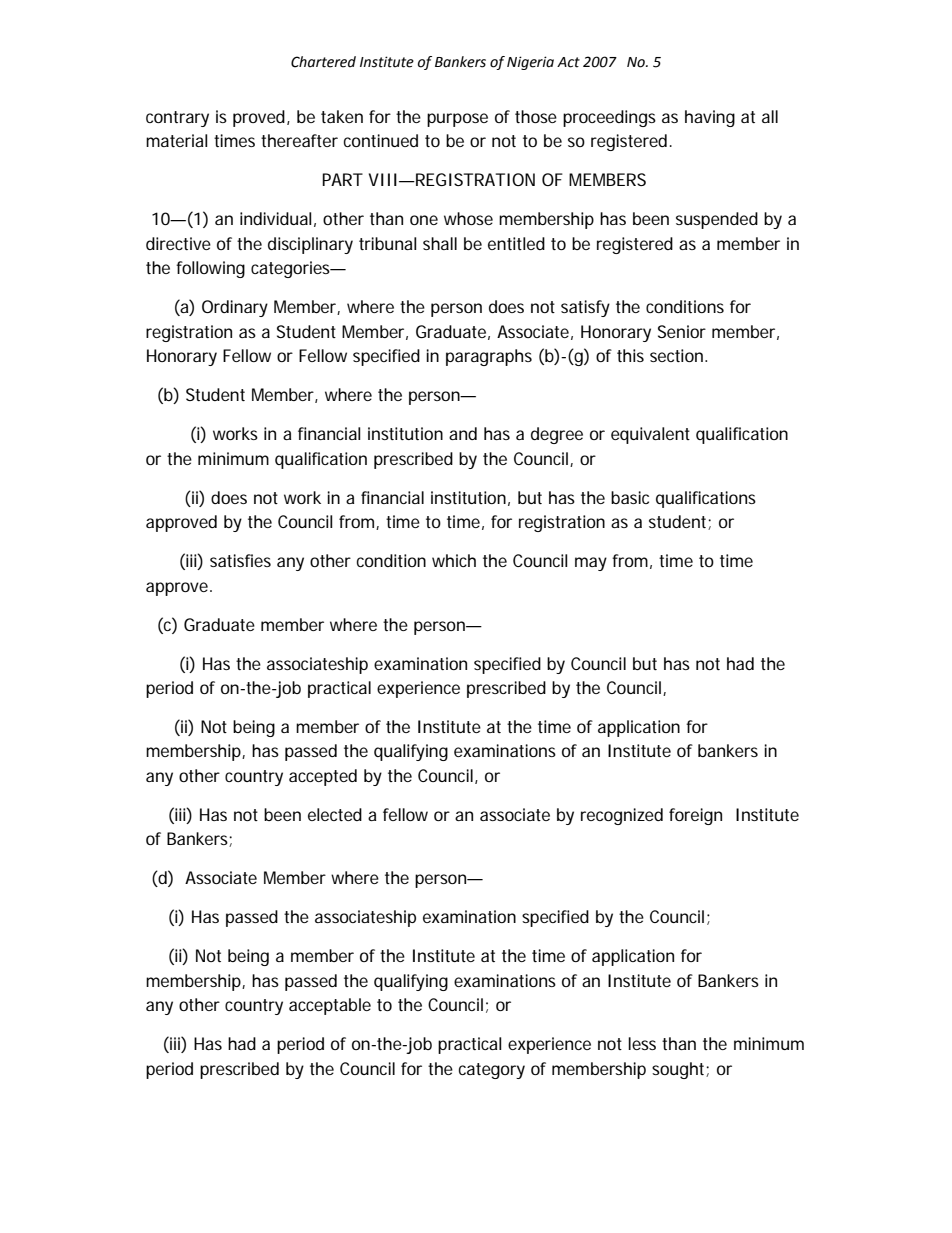  I want to click on category, so click(492, 1071).
